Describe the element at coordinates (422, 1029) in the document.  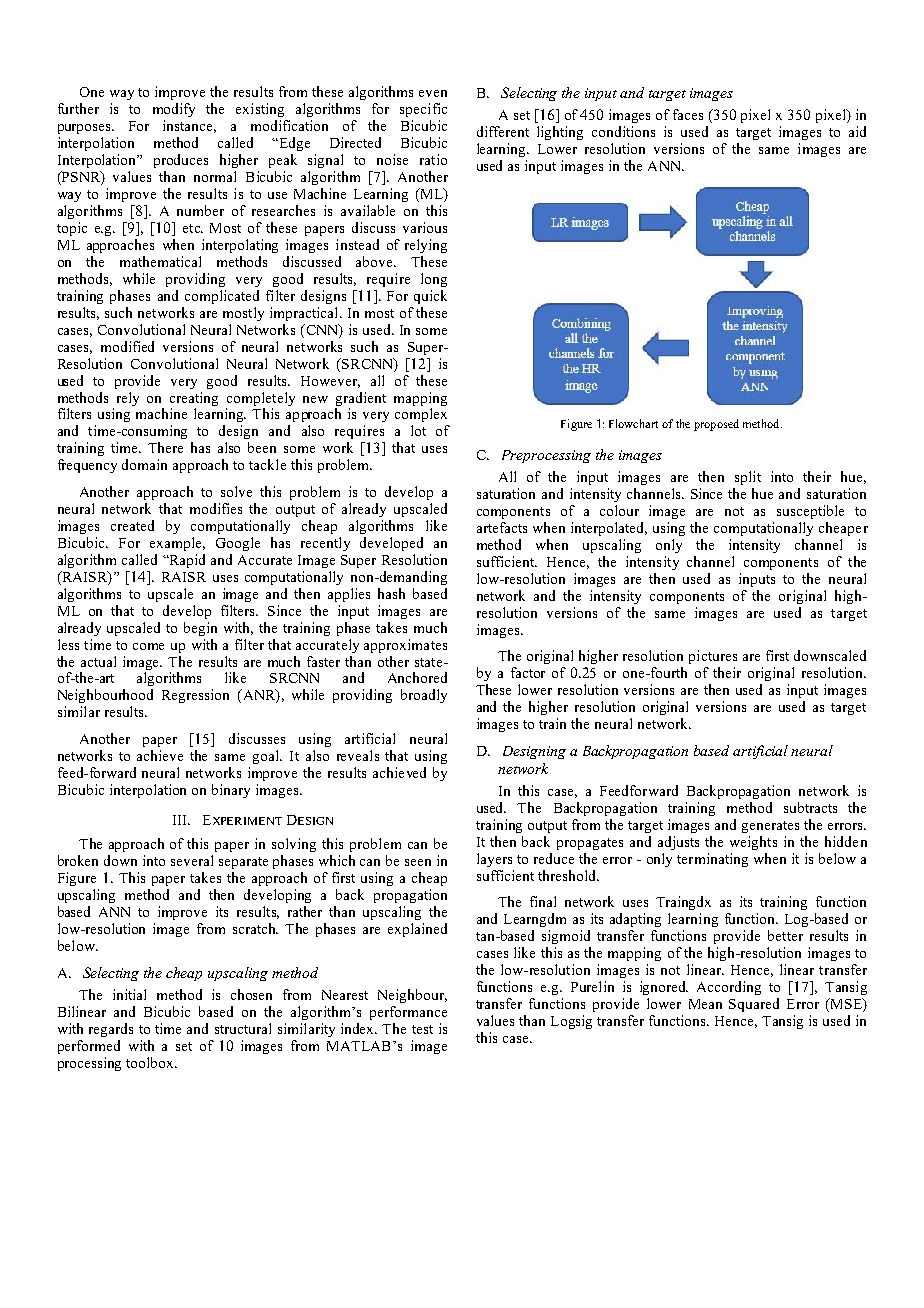
I see `test` at that location.
